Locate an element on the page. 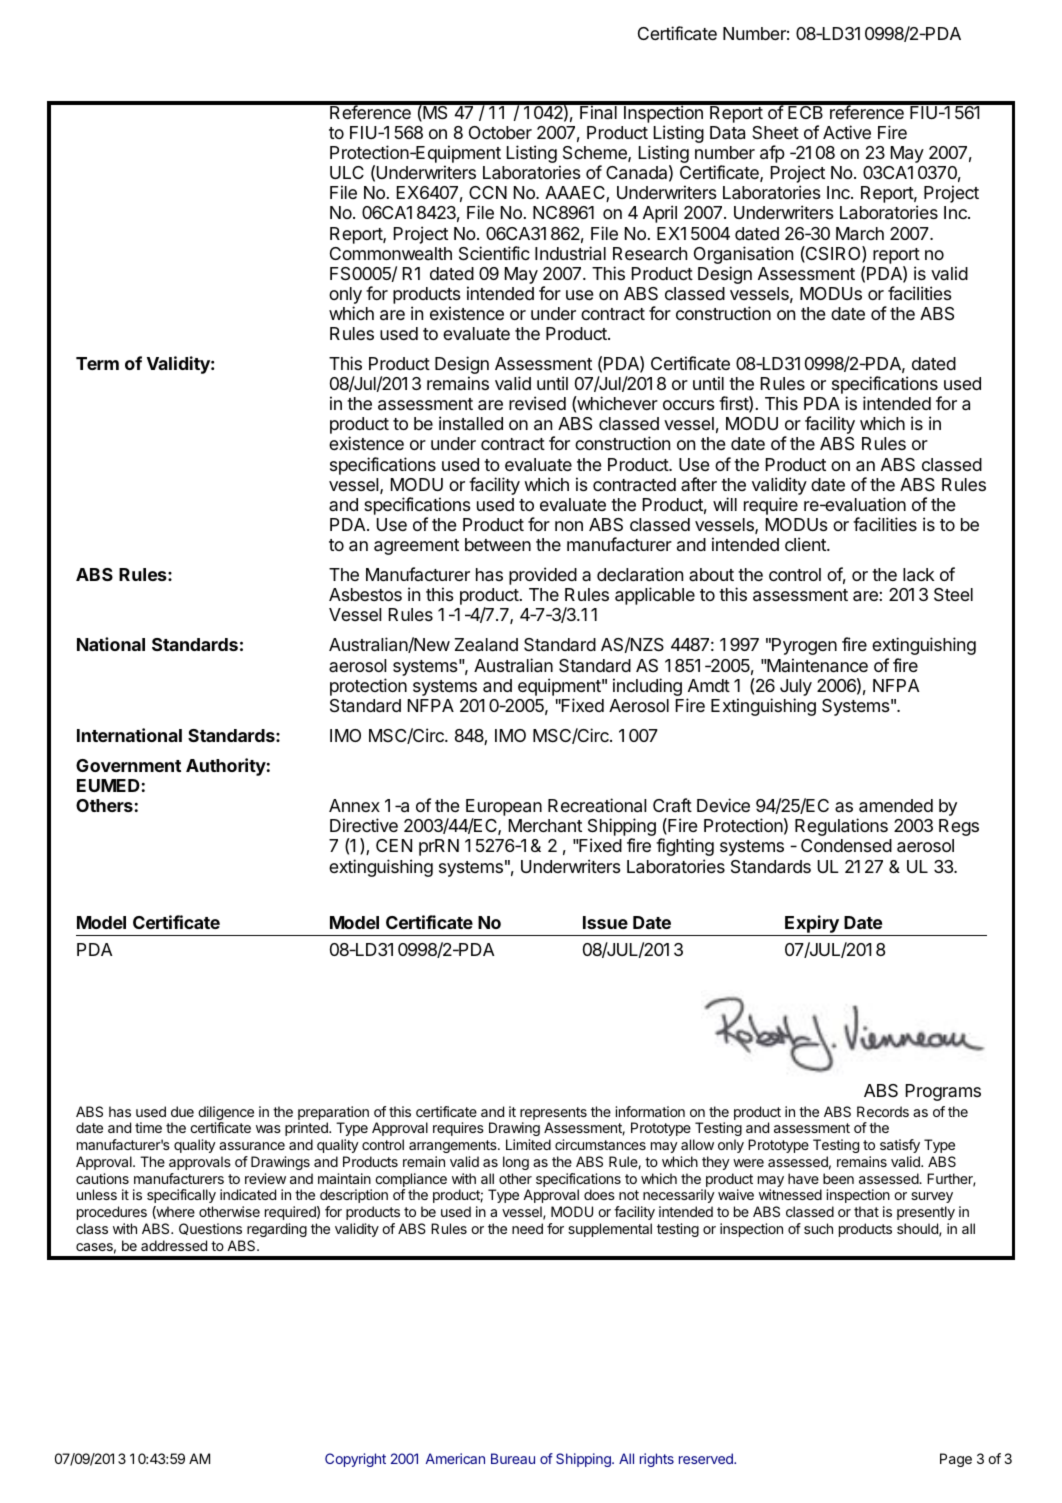 This page has height=1503, width=1062. client is located at coordinates (806, 544).
